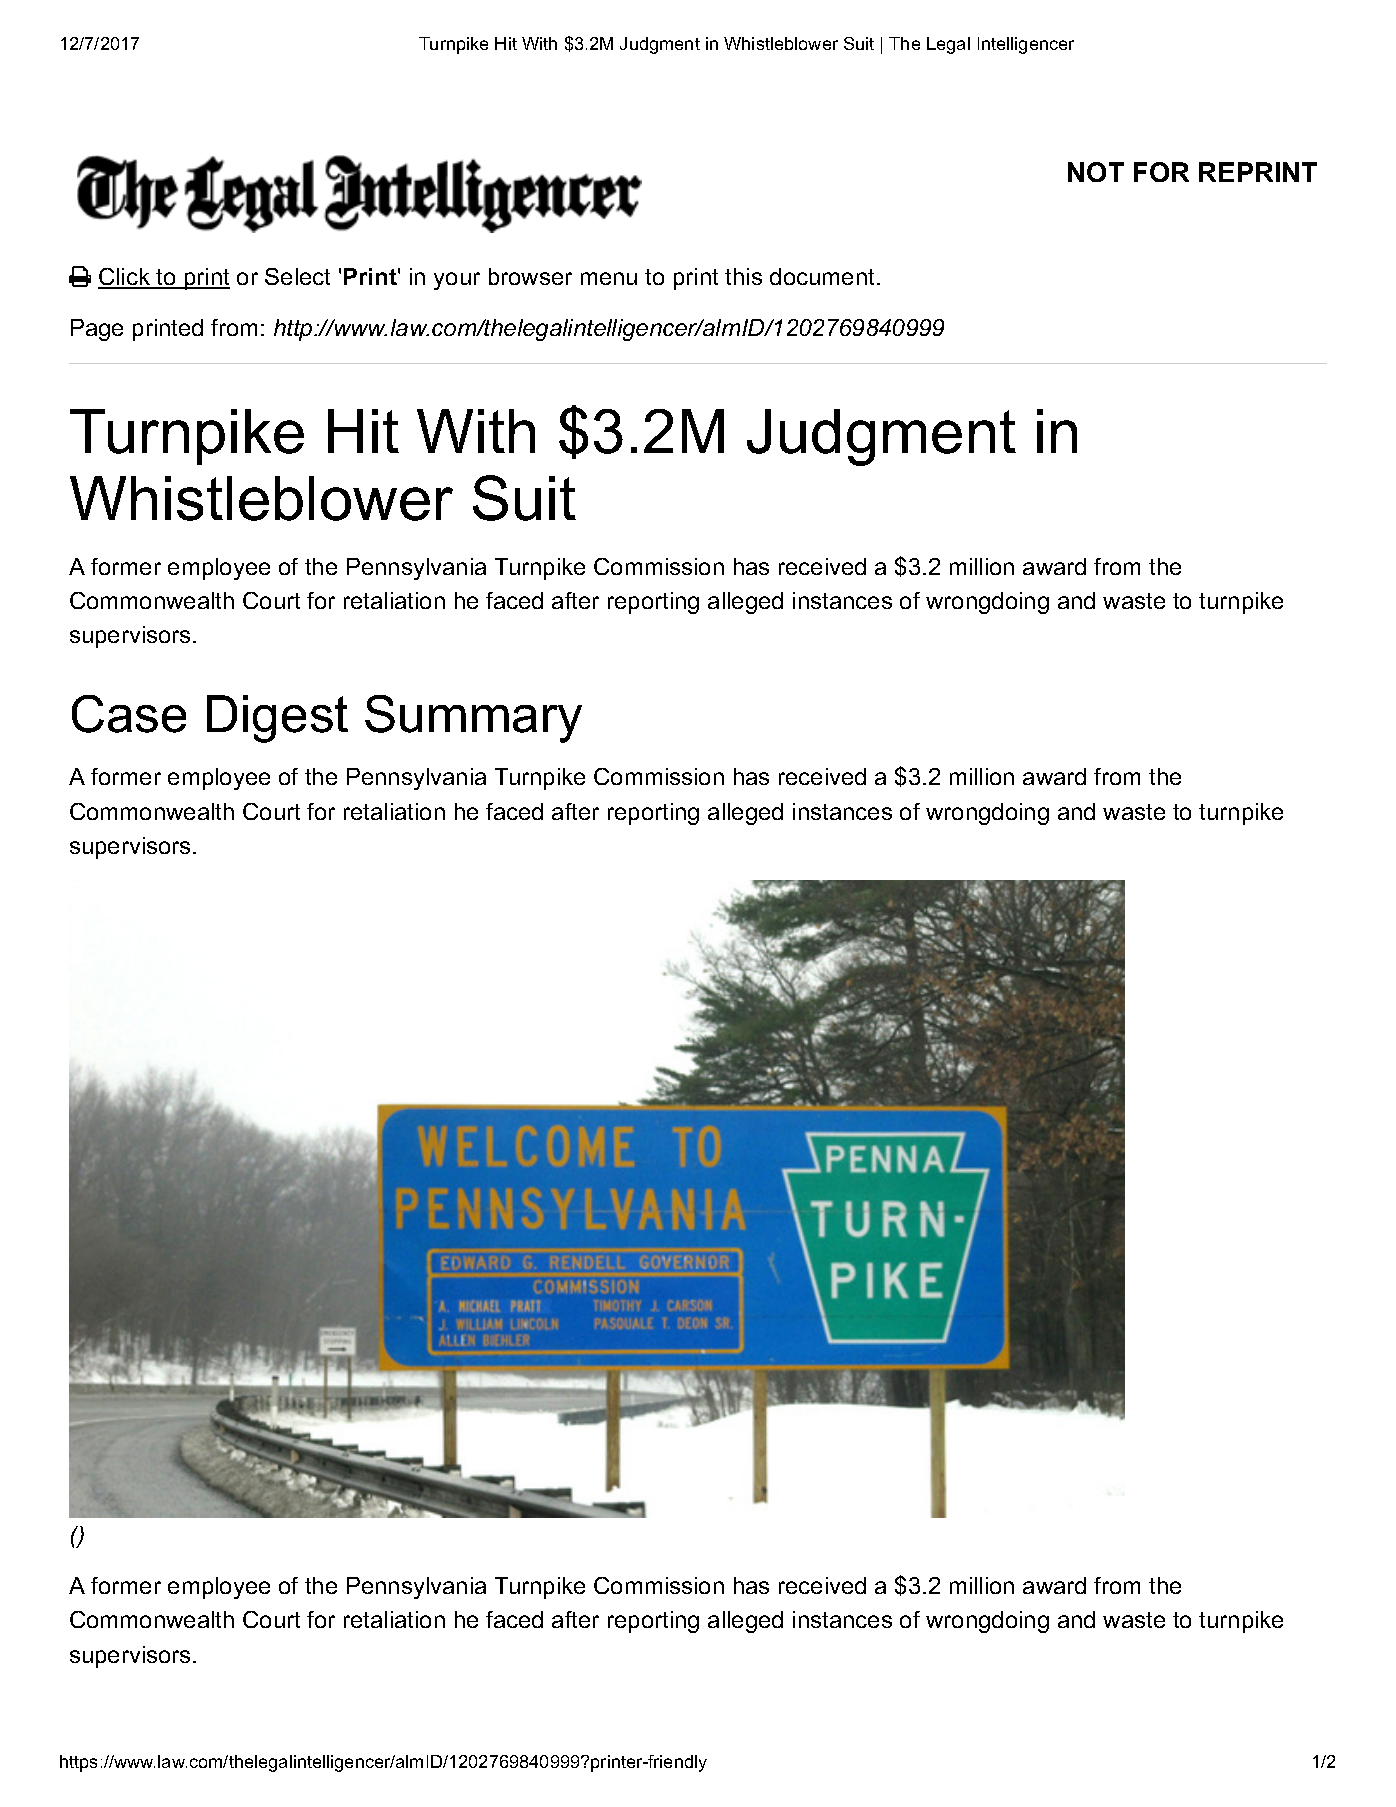  I want to click on your, so click(457, 281).
